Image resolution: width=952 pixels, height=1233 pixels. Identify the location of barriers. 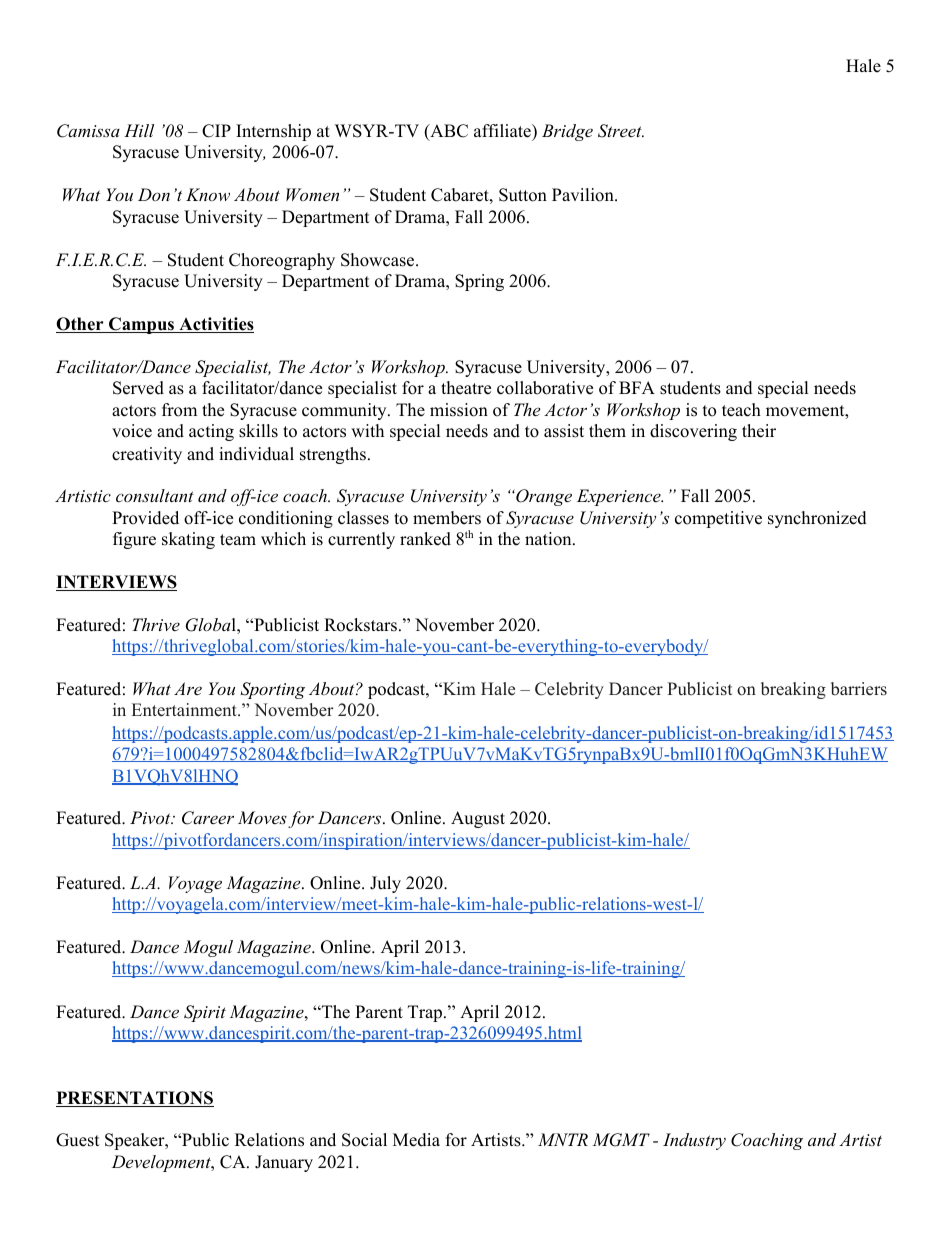
(859, 689).
